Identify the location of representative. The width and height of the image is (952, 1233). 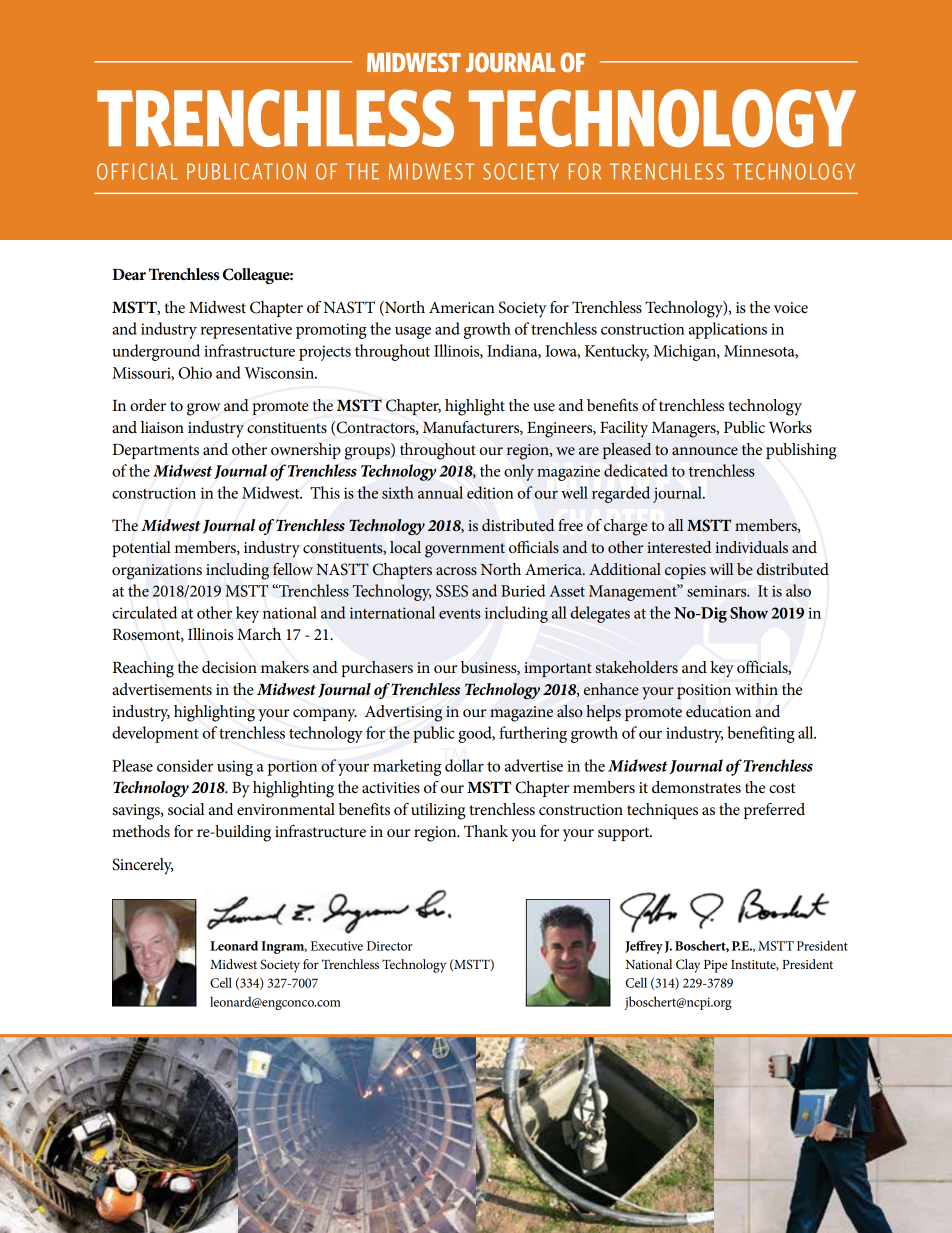
(246, 331).
